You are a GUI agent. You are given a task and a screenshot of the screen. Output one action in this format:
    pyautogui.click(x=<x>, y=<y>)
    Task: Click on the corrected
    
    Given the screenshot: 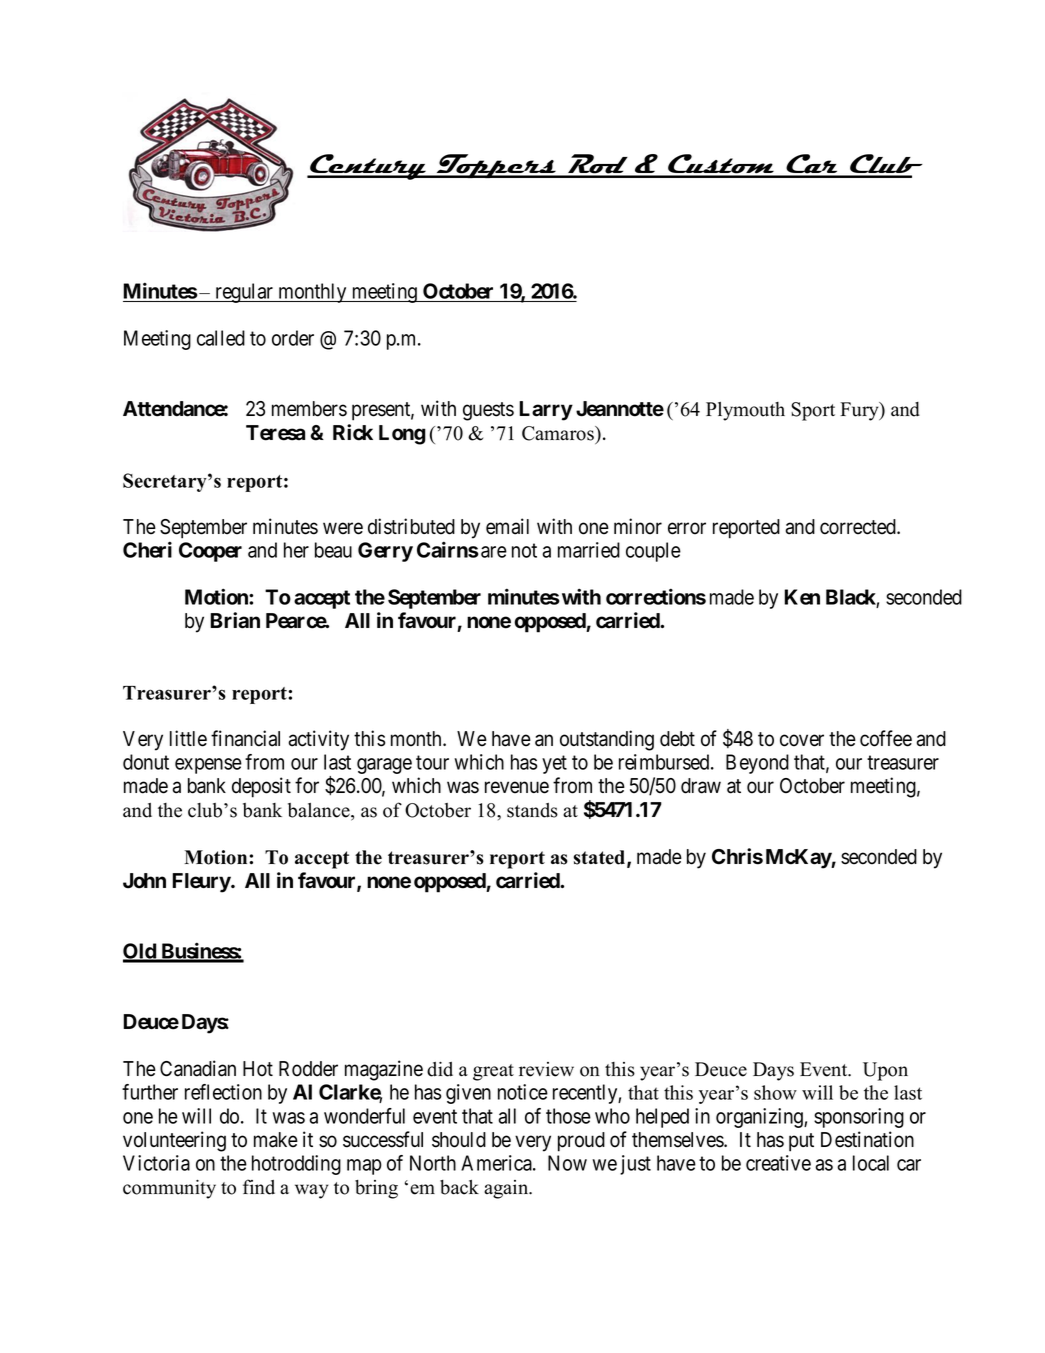 What is the action you would take?
    pyautogui.click(x=859, y=527)
